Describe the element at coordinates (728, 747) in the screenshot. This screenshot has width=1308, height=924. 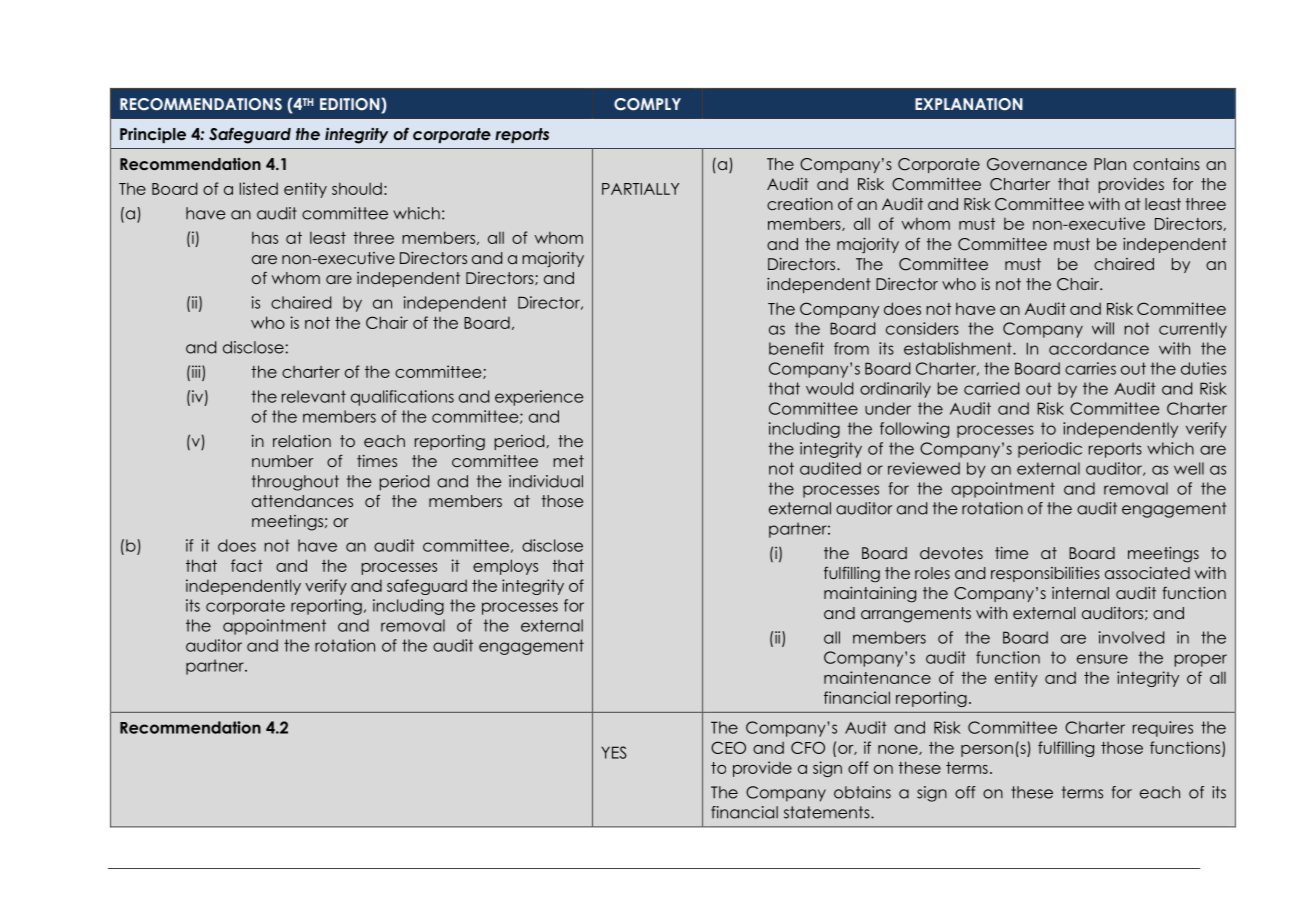
I see `CEO` at that location.
